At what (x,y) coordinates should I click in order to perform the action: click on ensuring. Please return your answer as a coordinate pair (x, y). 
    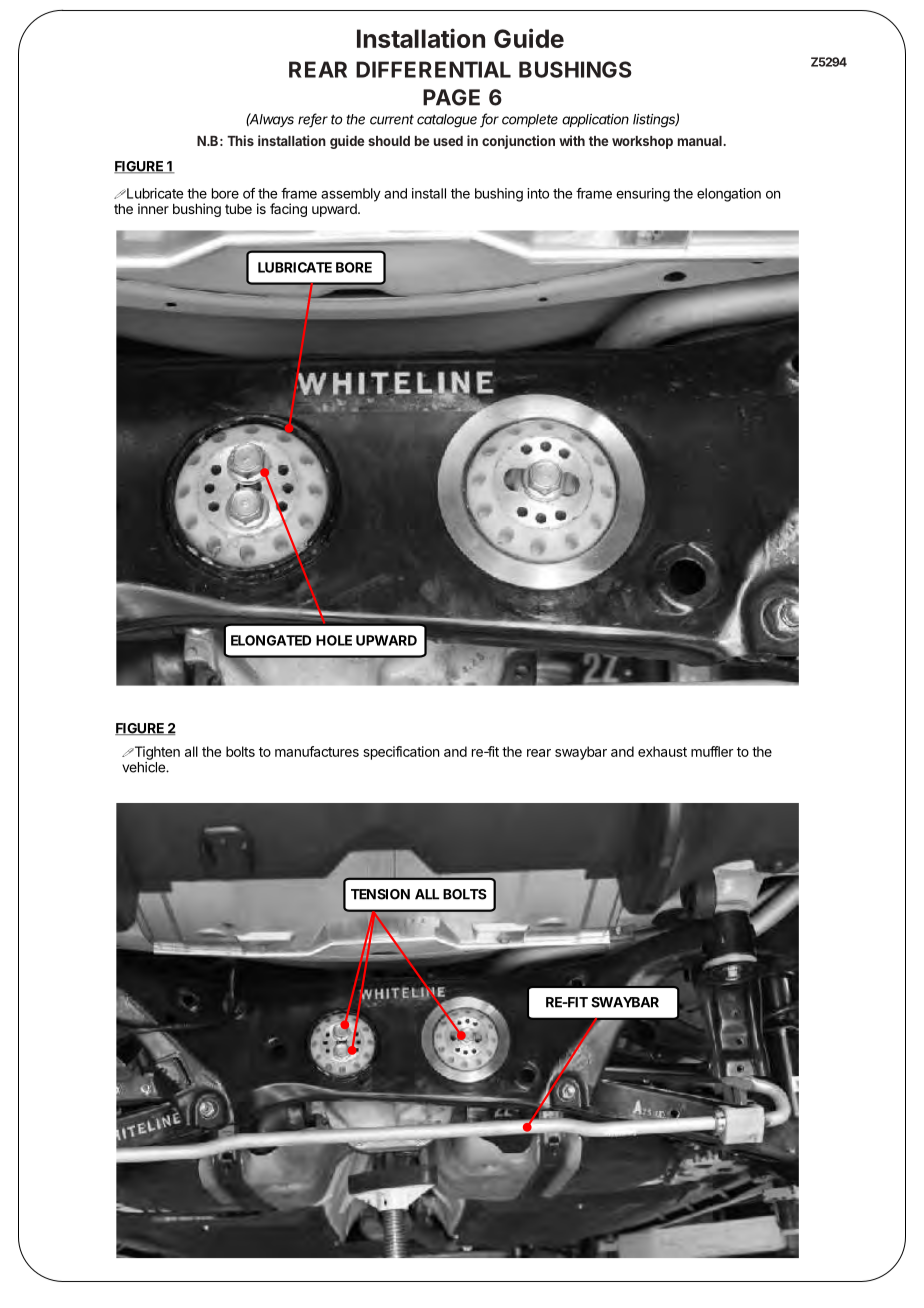
    Looking at the image, I should click on (643, 195).
